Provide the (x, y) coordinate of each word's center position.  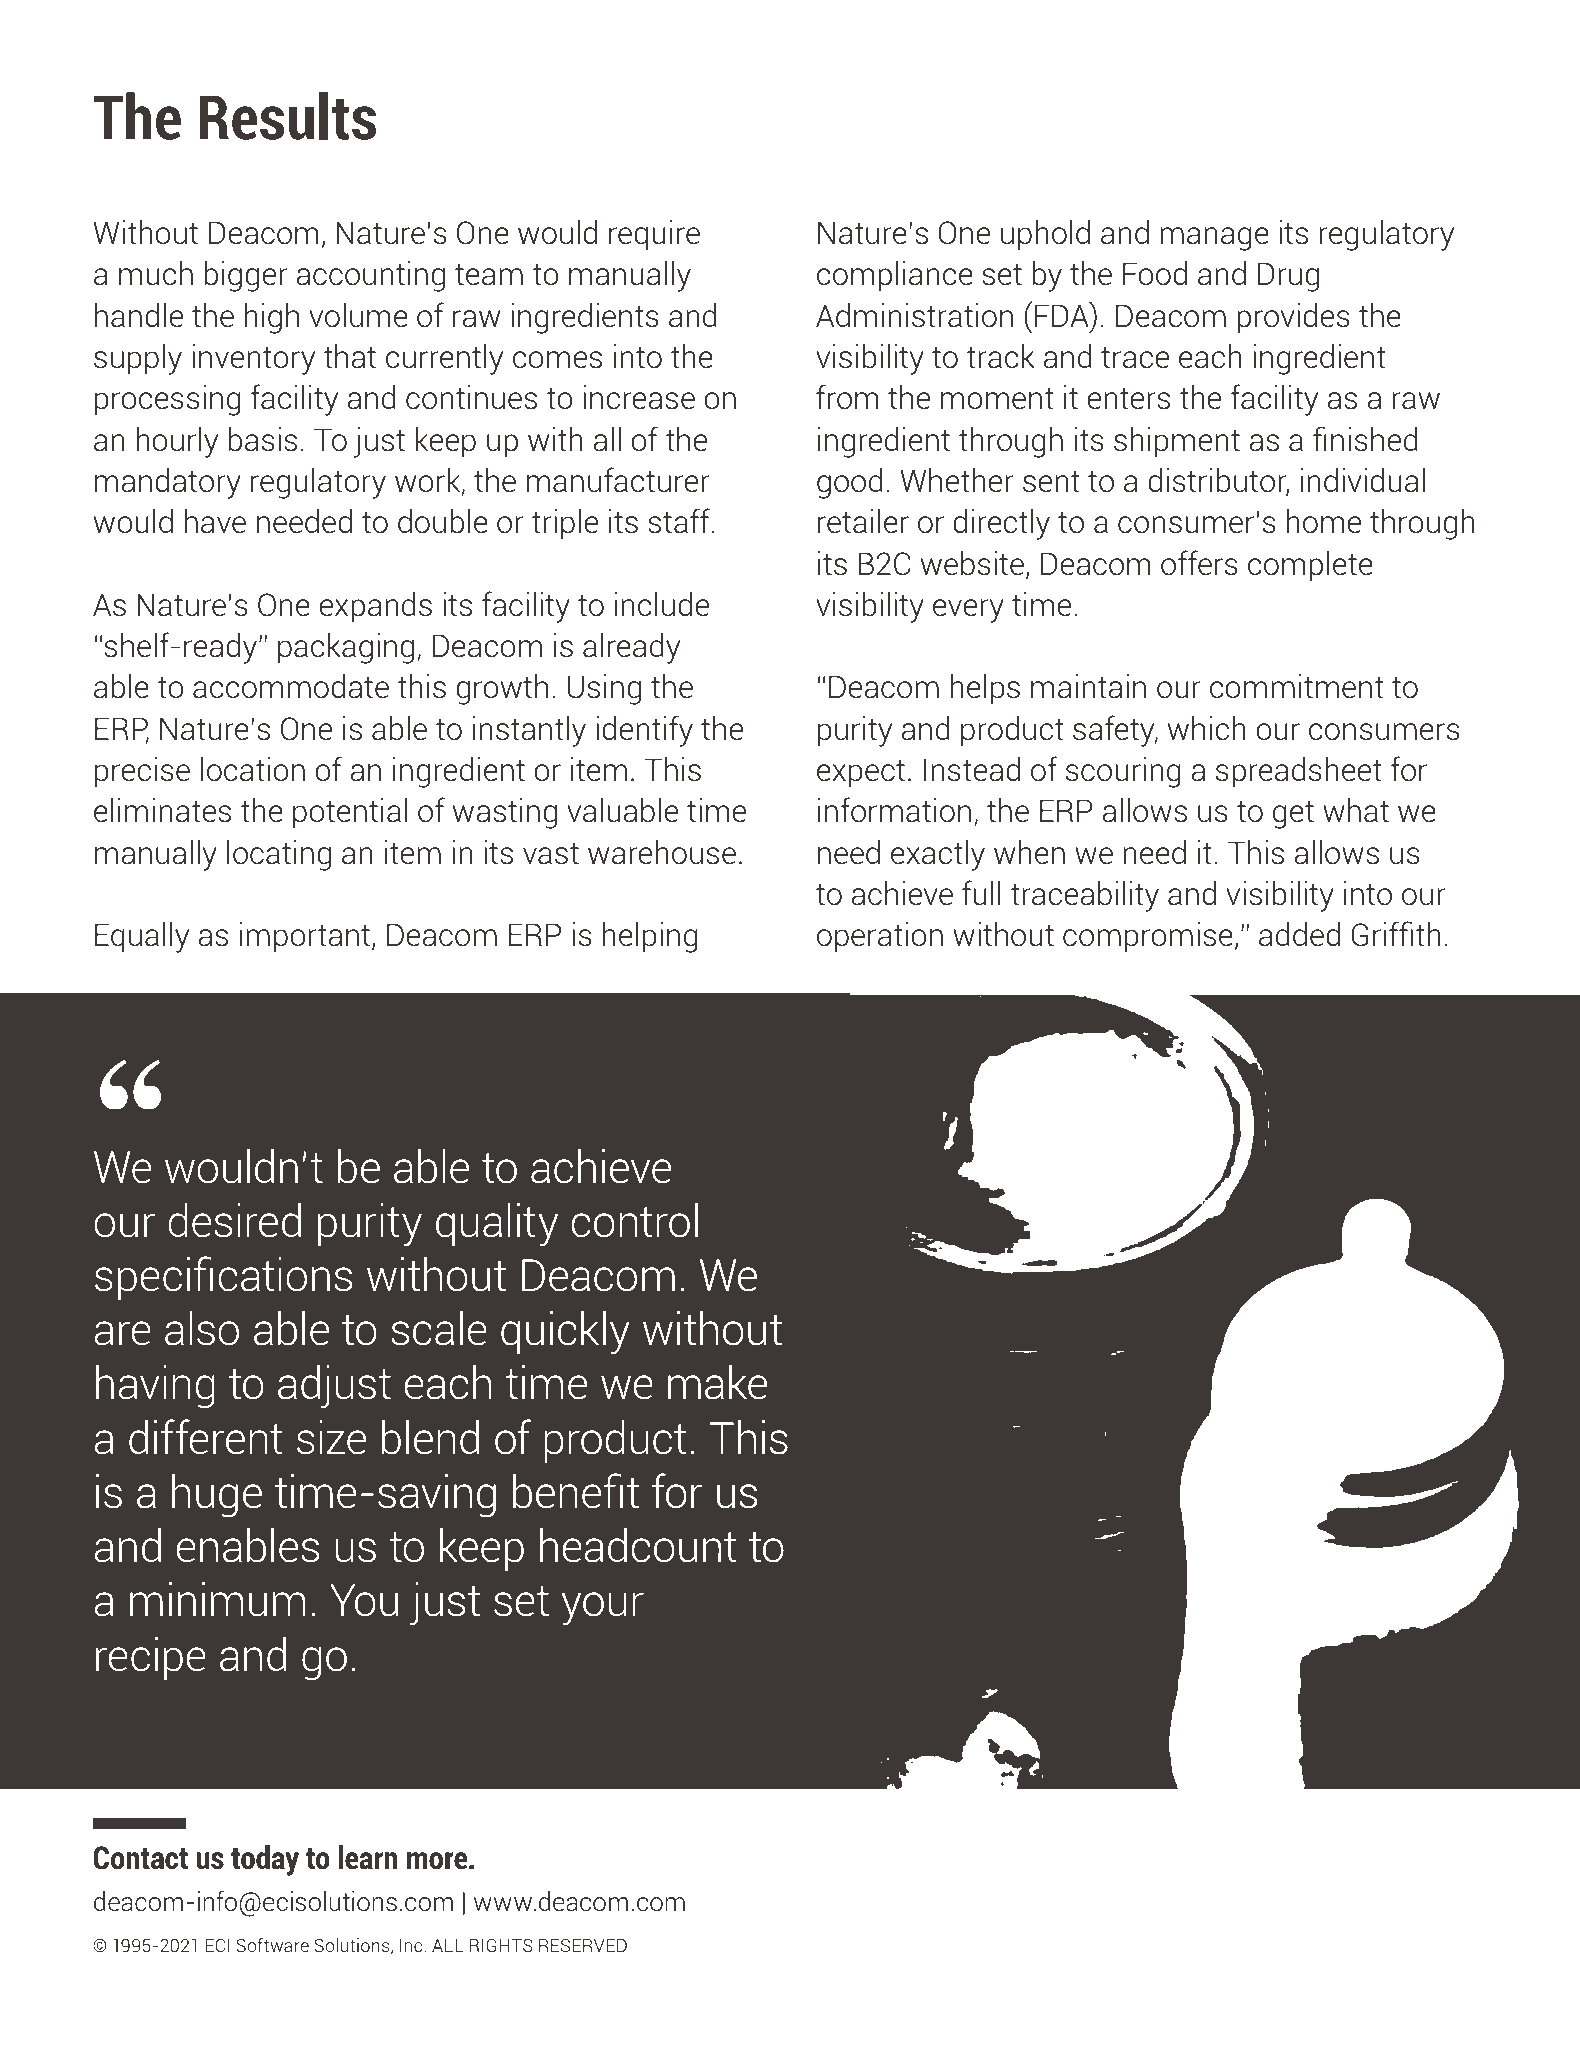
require (654, 235)
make (717, 1382)
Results (287, 116)
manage (1214, 239)
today (265, 1860)
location (253, 769)
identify (644, 731)
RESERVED (583, 1945)
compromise (1148, 937)
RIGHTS (501, 1945)
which (1207, 728)
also (202, 1328)
